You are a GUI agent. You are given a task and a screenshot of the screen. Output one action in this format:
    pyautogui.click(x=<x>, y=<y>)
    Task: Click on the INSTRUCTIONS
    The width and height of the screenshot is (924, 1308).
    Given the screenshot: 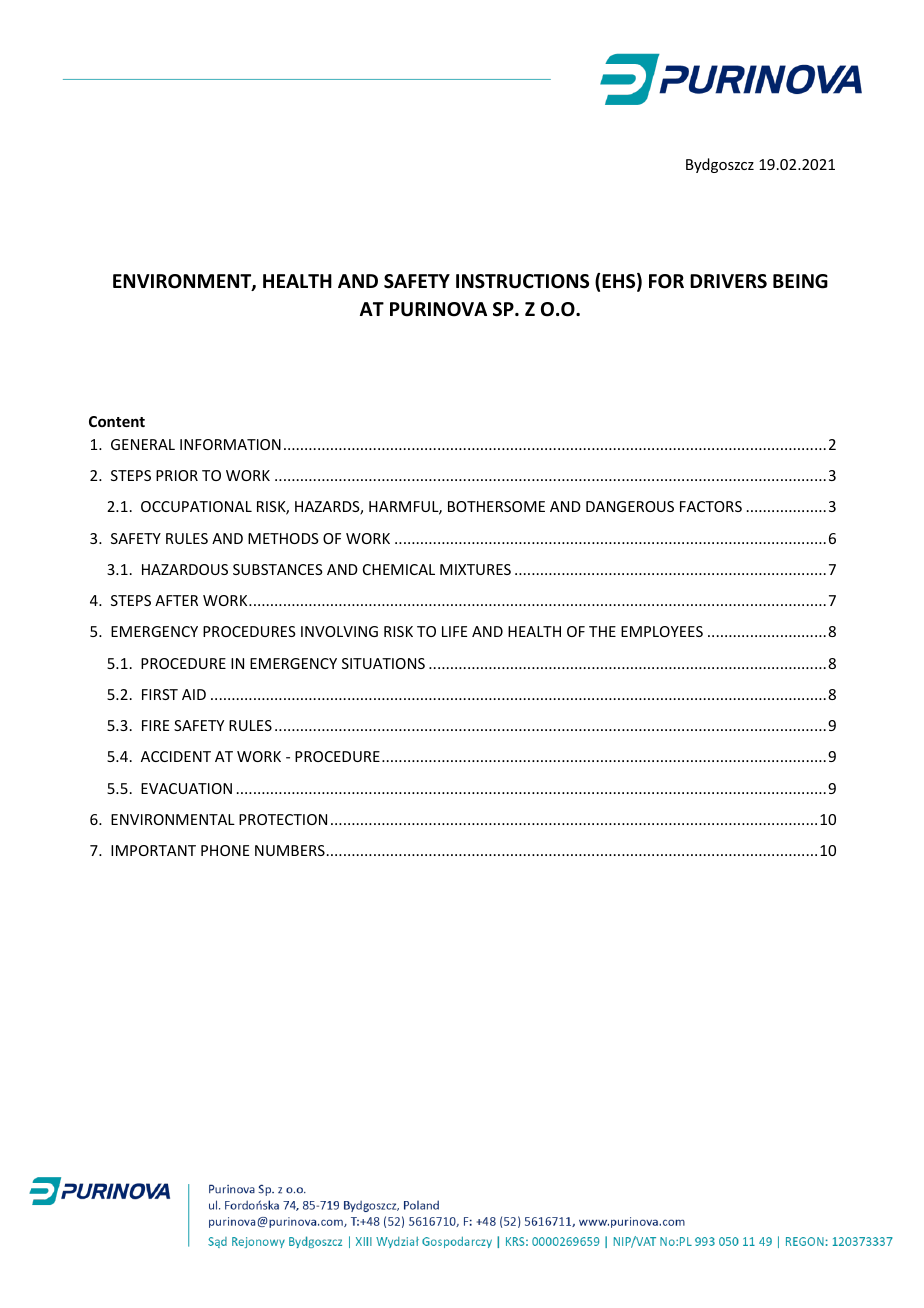 What is the action you would take?
    pyautogui.click(x=522, y=281)
